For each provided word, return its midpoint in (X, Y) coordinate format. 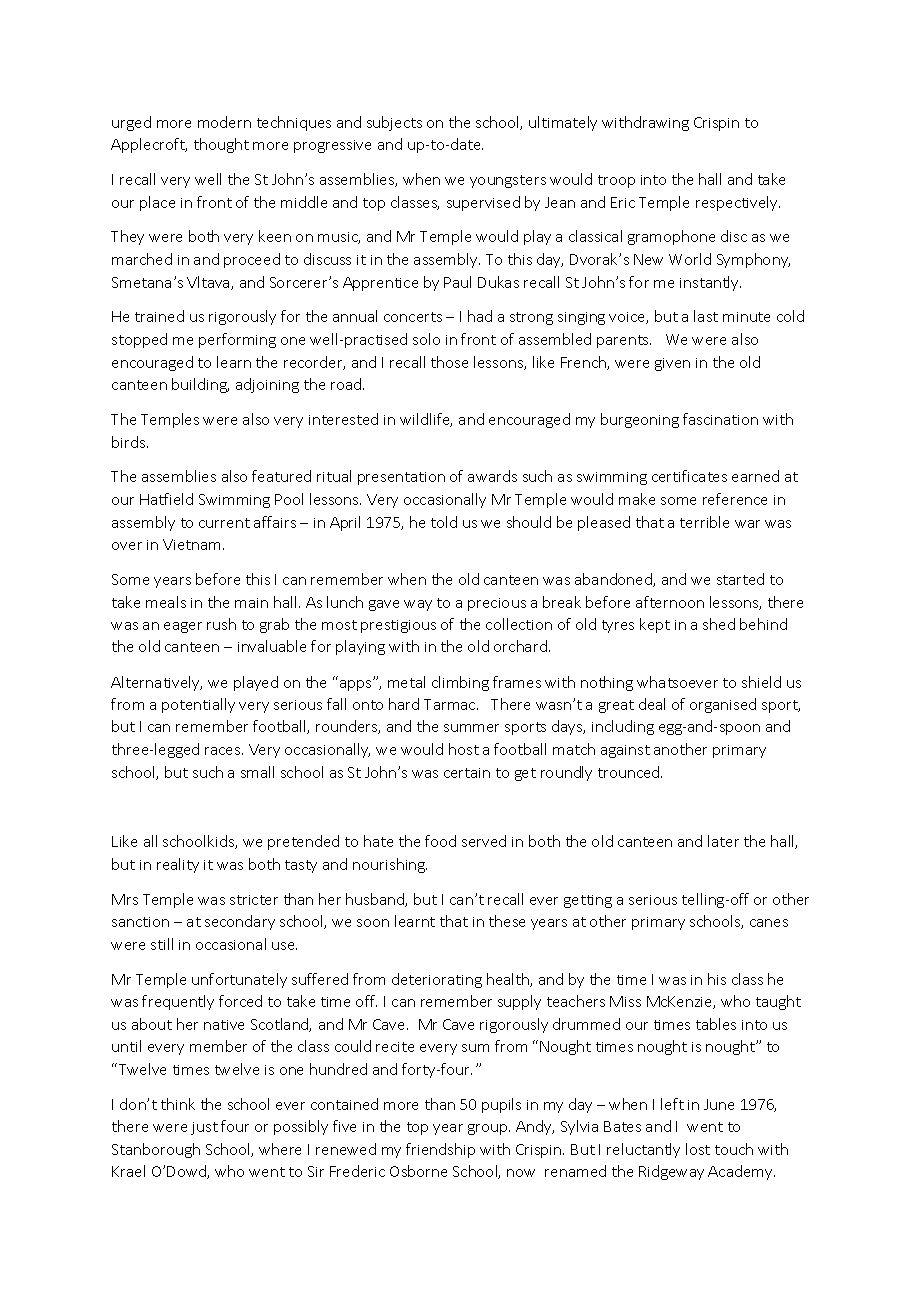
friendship (440, 1150)
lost (698, 1149)
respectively (738, 203)
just (204, 1128)
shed (719, 624)
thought (221, 145)
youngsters (508, 181)
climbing (460, 683)
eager (183, 627)
